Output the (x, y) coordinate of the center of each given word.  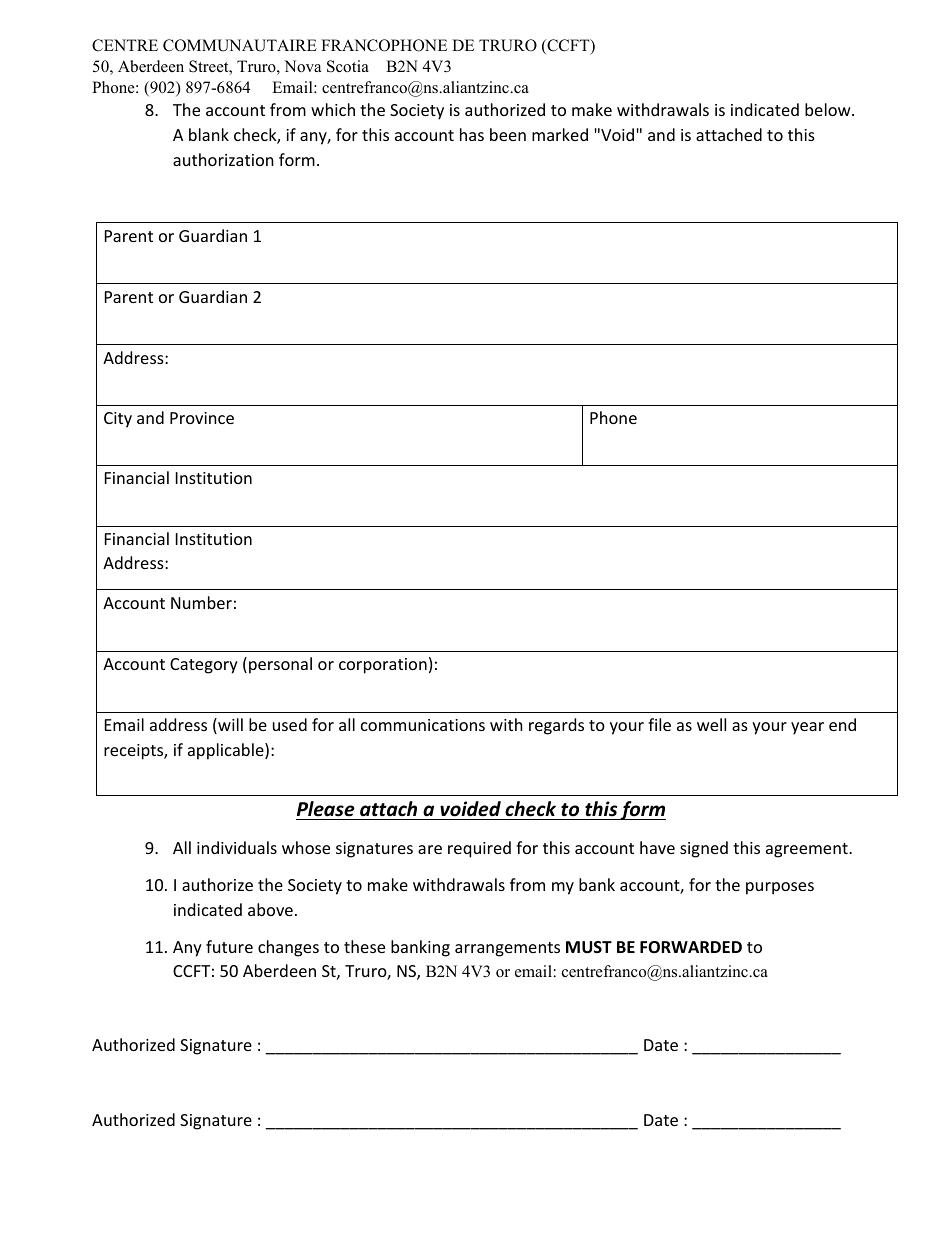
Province (202, 418)
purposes (780, 888)
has (472, 134)
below (829, 109)
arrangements (507, 949)
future (229, 946)
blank (209, 134)
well (711, 724)
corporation (383, 666)
